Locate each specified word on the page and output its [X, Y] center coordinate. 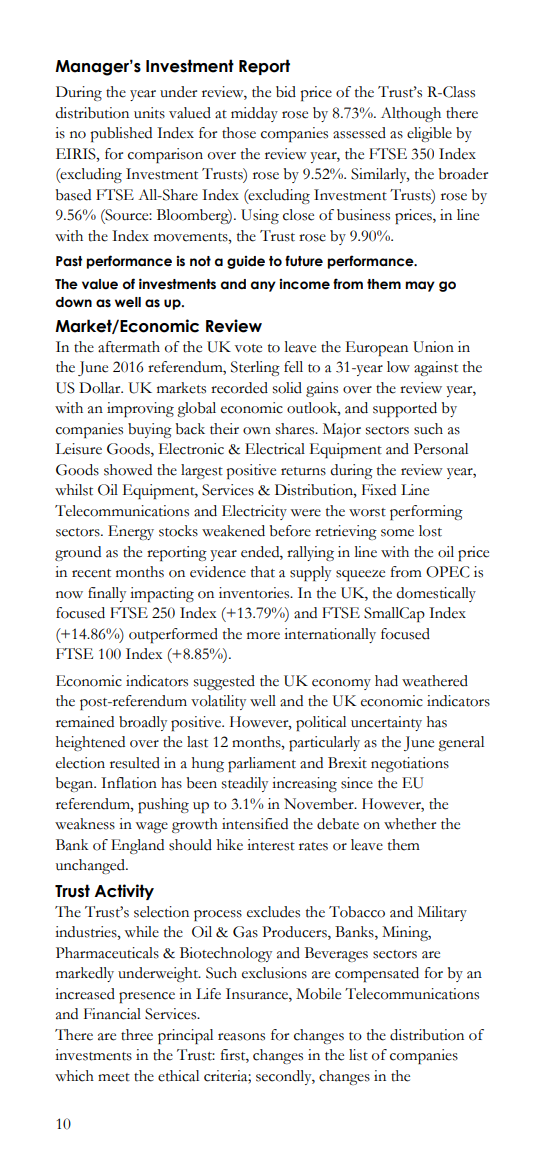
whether [410, 824]
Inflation [129, 783]
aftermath [129, 347]
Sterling [255, 368]
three [137, 1035]
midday [254, 114]
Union [433, 347]
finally [107, 594]
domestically [436, 594]
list [358, 1055]
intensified [255, 824]
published [121, 134]
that [263, 572]
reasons [241, 1037]
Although [411, 114]
